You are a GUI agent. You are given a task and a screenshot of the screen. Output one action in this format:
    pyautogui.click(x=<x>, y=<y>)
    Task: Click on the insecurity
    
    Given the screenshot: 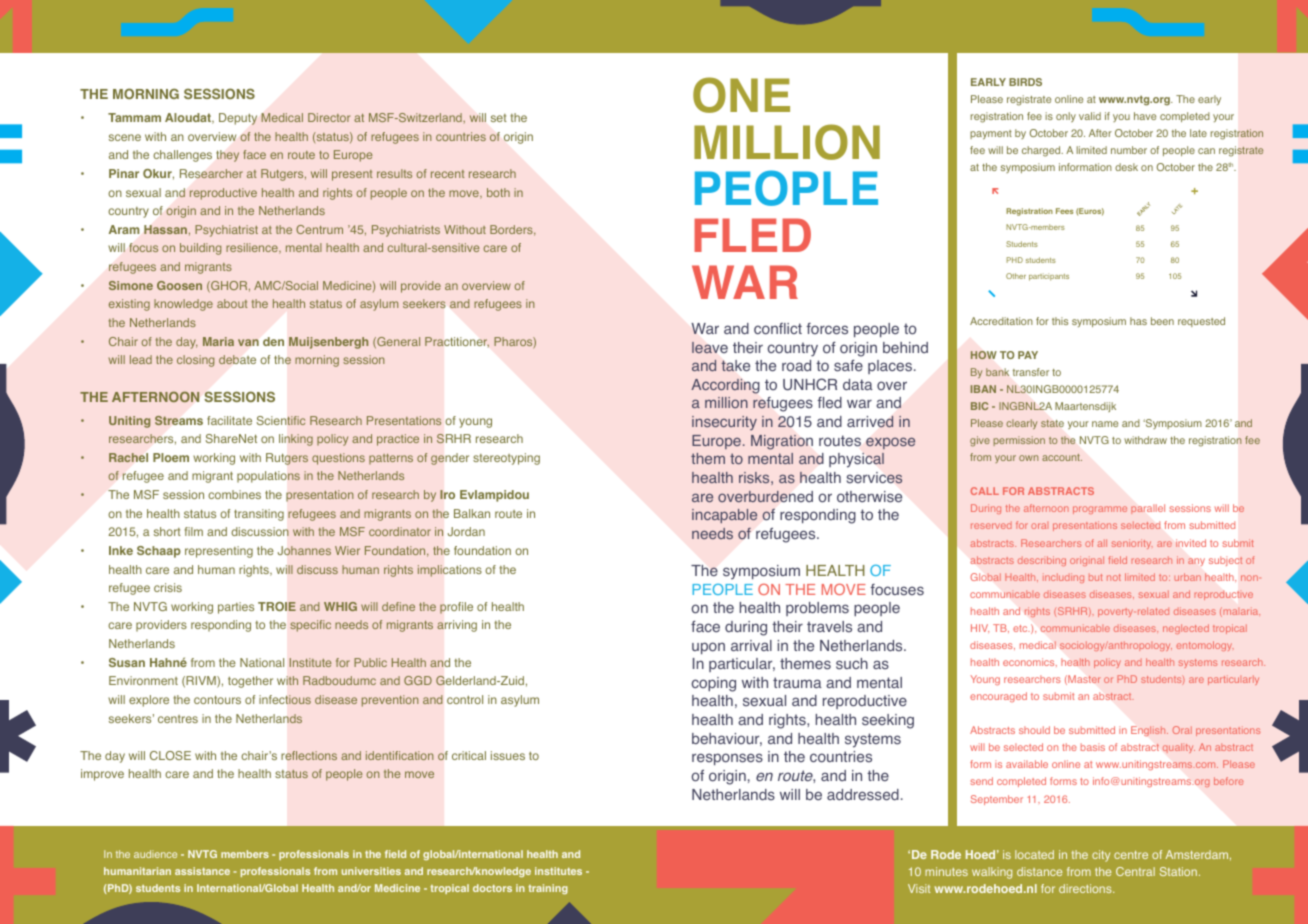 What is the action you would take?
    pyautogui.click(x=724, y=423)
